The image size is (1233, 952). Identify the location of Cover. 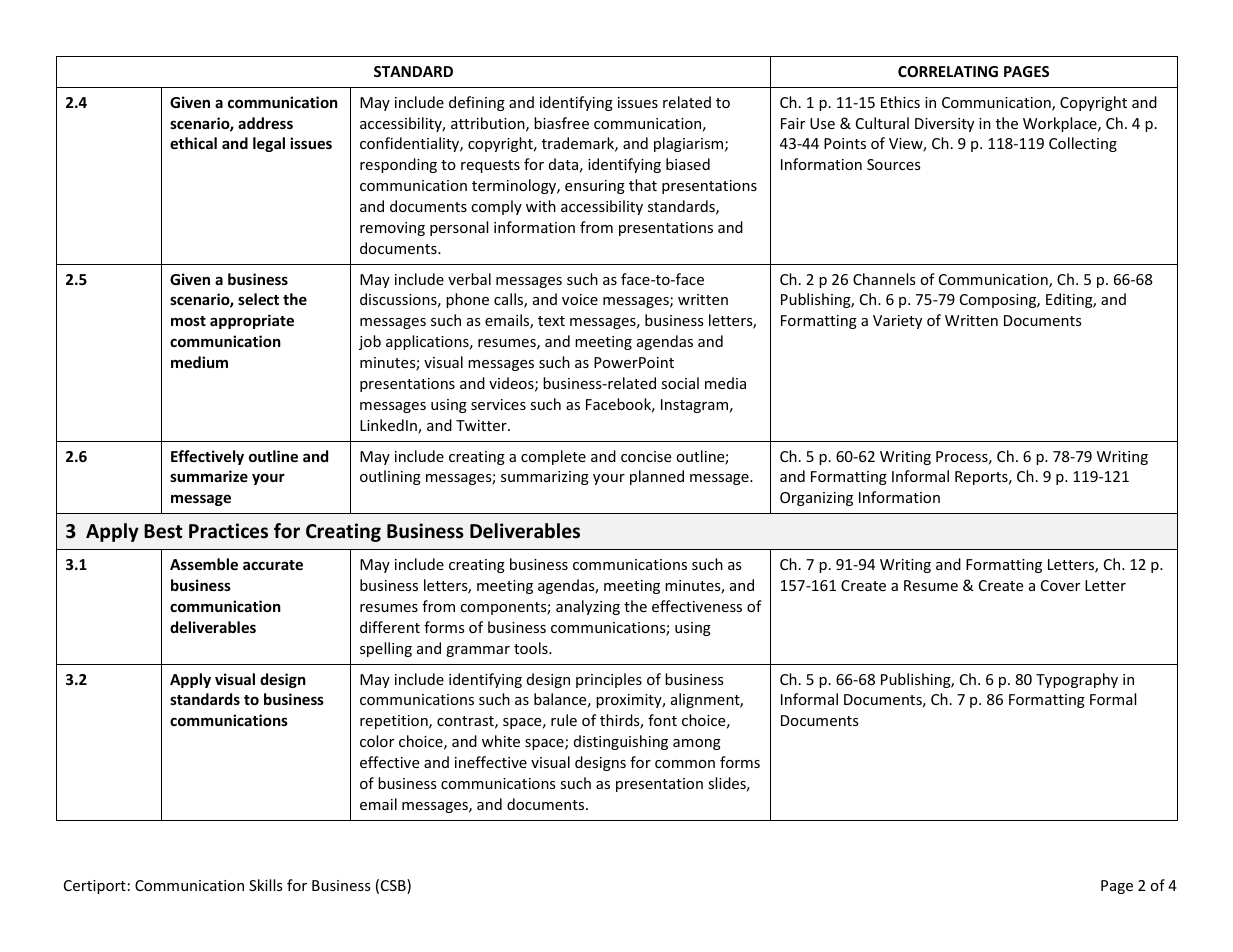
(1060, 585).
